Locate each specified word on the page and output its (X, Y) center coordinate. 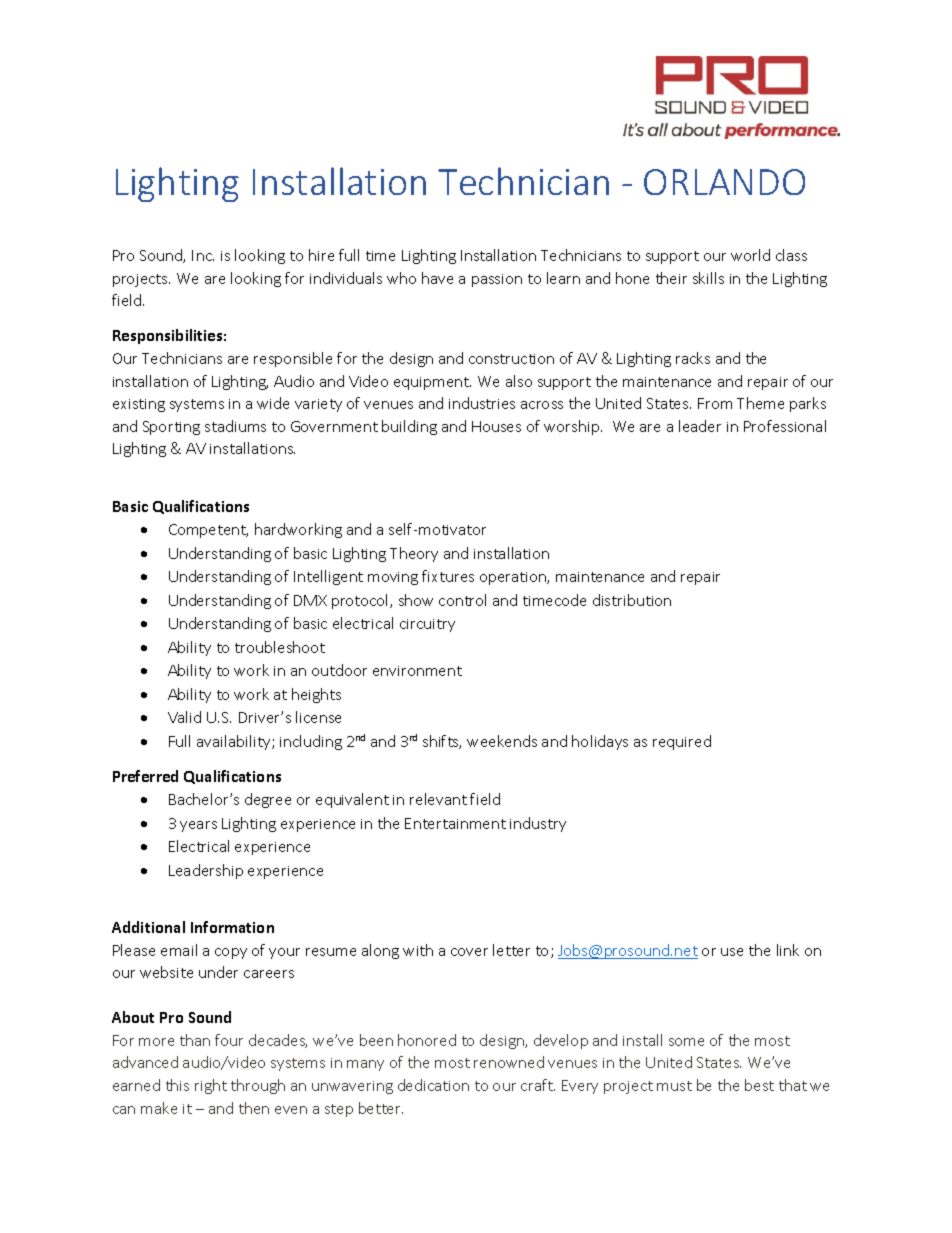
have (437, 278)
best (759, 1085)
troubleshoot (280, 647)
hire (321, 255)
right (211, 1086)
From (715, 403)
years (198, 826)
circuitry (427, 625)
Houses (496, 426)
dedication (433, 1085)
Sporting (171, 428)
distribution (632, 600)
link (788, 950)
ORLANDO (724, 182)
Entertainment (455, 823)
